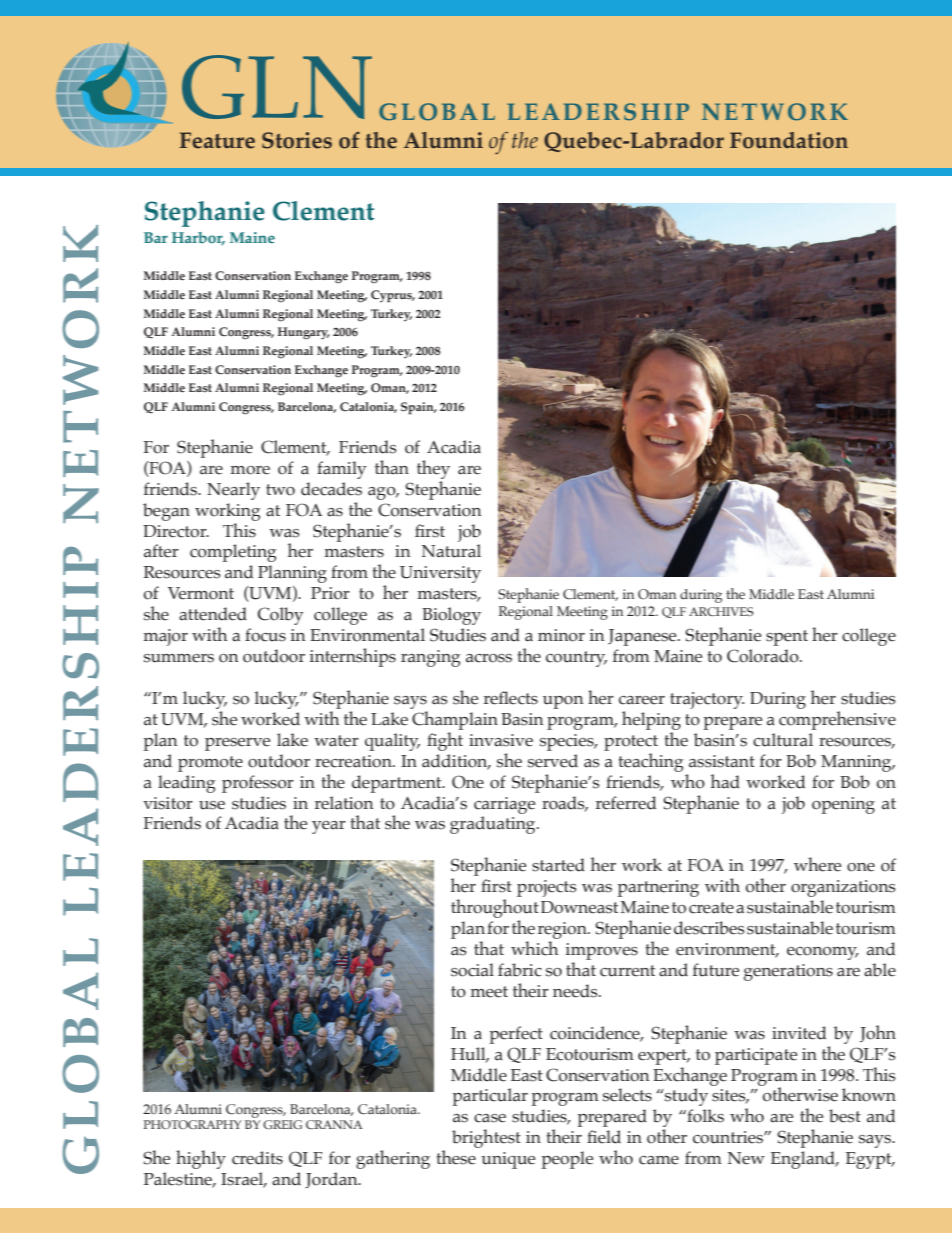 The width and height of the screenshot is (952, 1233). What do you see at coordinates (237, 744) in the screenshot?
I see `preserve` at bounding box center [237, 744].
